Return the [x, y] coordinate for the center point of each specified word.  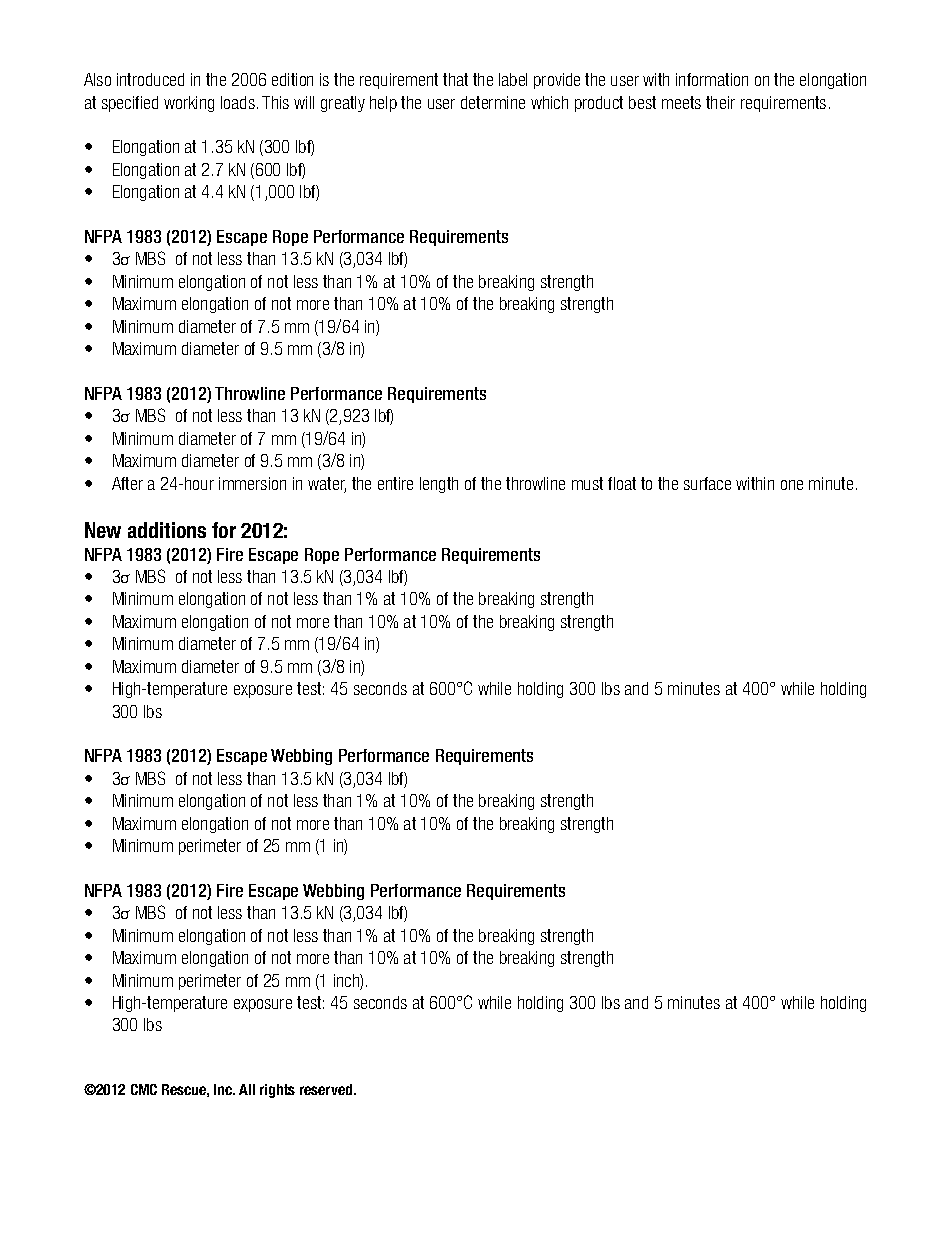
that [455, 79]
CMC [144, 1089]
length [439, 485]
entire [395, 483]
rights [277, 1091]
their [720, 102]
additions [167, 530]
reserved [327, 1089]
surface [707, 483]
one [792, 485]
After [127, 483]
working [189, 104]
